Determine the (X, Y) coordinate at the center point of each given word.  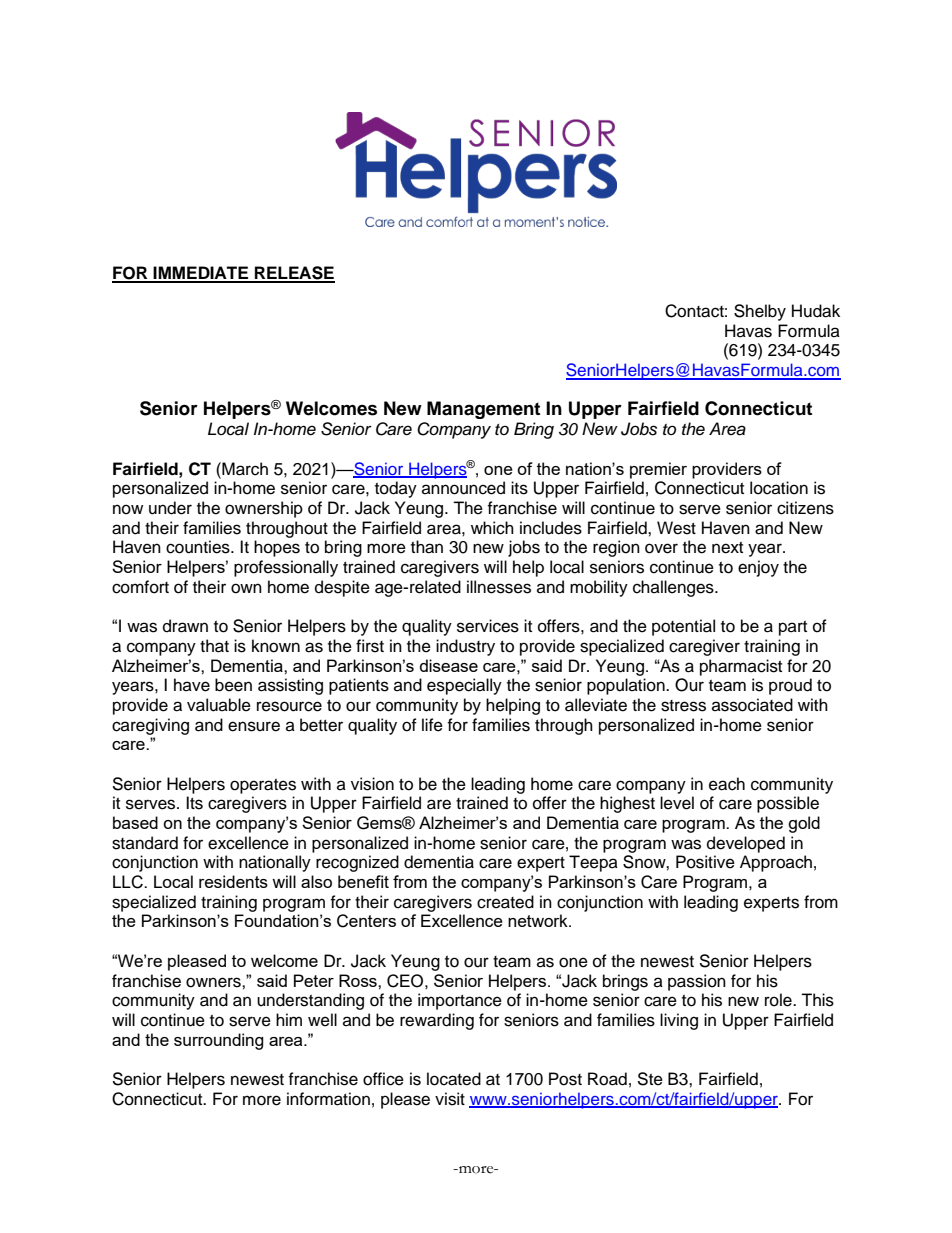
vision (372, 784)
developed (746, 844)
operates (263, 786)
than (427, 547)
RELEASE (294, 274)
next (727, 548)
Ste (650, 1079)
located (454, 1079)
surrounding (219, 1041)
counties (199, 547)
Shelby (760, 312)
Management (483, 410)
